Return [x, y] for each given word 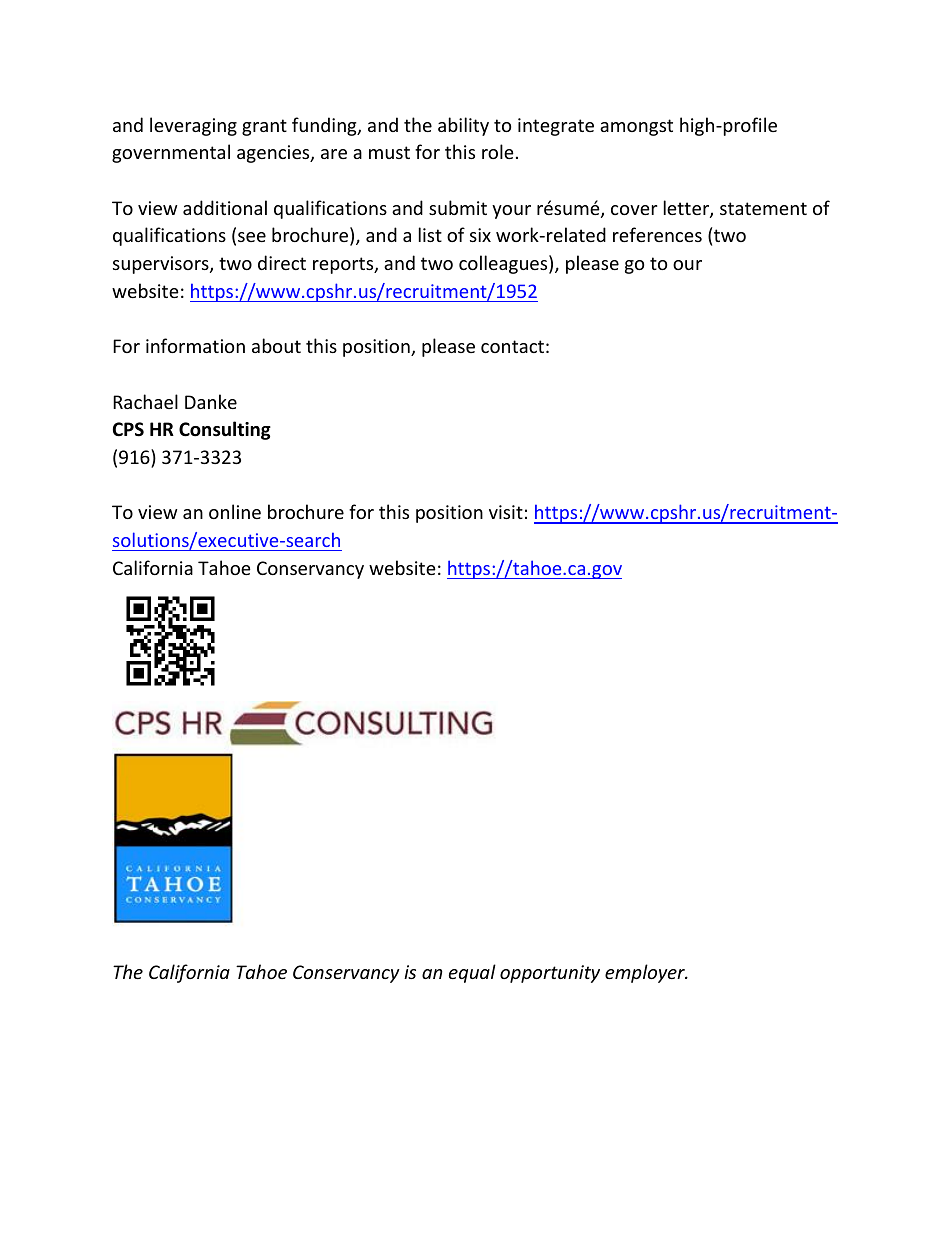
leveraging [193, 126]
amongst [636, 127]
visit [506, 512]
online [235, 511]
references [657, 234]
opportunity [550, 974]
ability [463, 126]
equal [472, 973]
